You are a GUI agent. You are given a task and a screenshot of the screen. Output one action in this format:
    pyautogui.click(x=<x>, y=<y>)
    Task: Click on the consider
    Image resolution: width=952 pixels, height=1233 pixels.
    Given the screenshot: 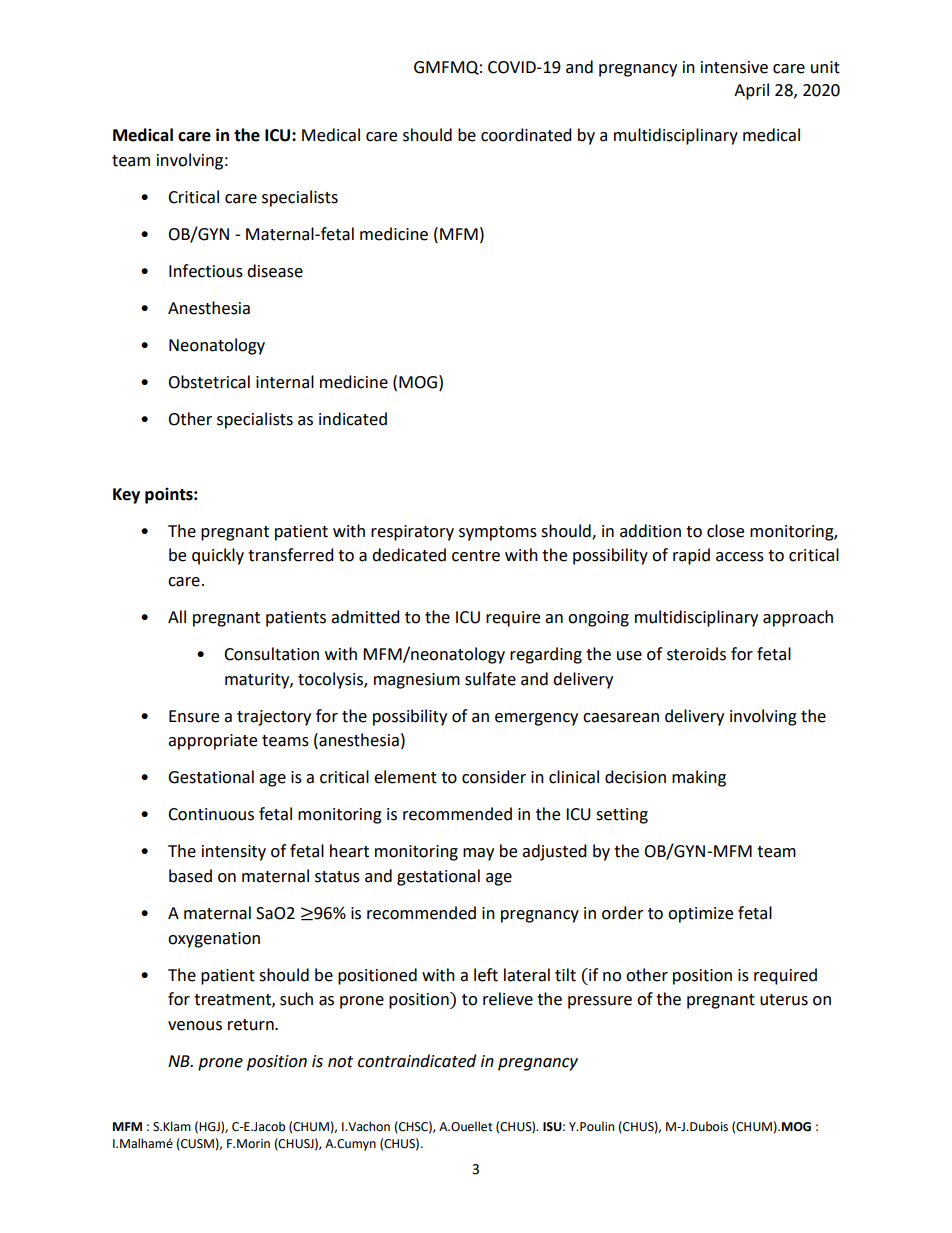 What is the action you would take?
    pyautogui.click(x=494, y=777)
